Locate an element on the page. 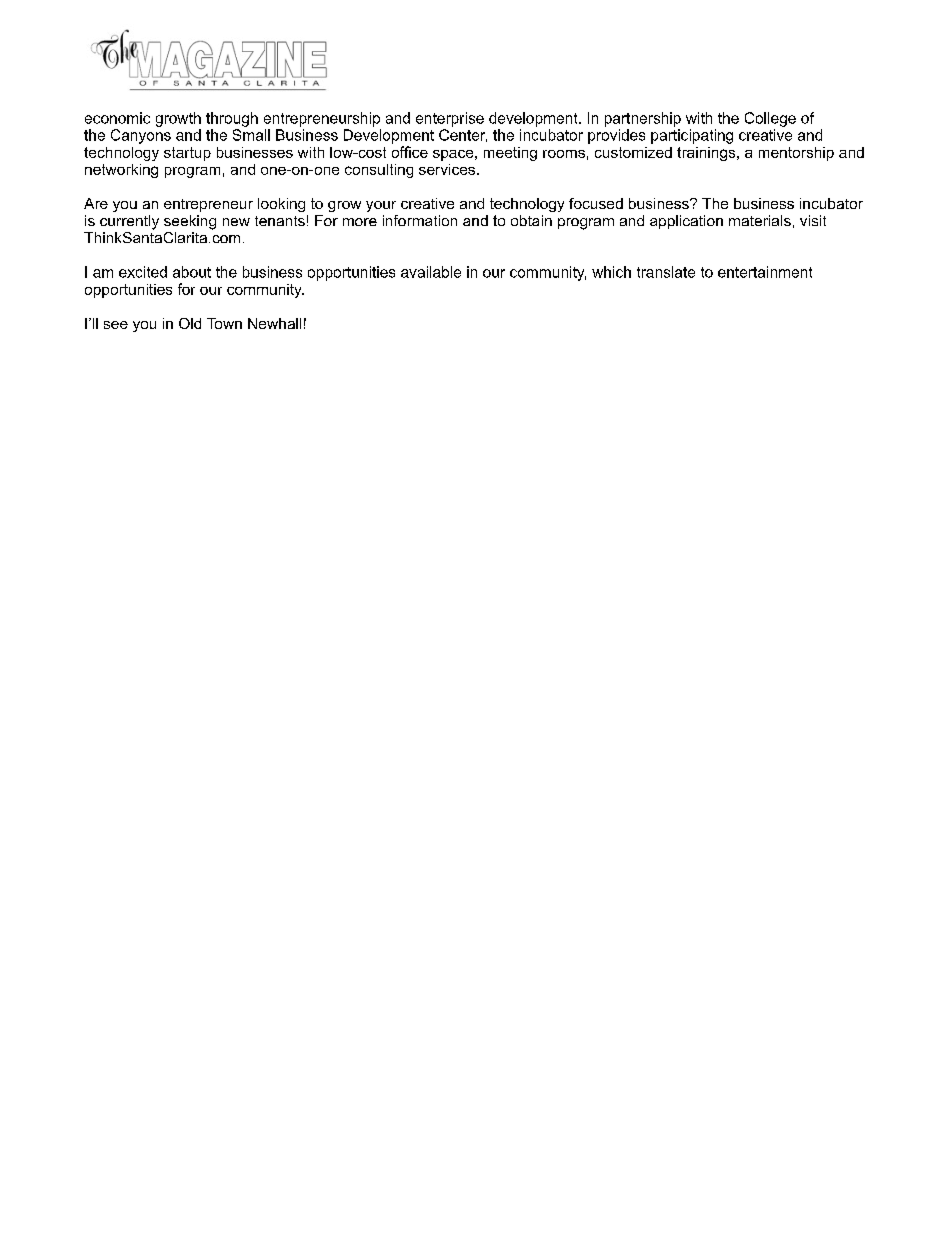 The height and width of the document is (1233, 952). information is located at coordinates (420, 220).
